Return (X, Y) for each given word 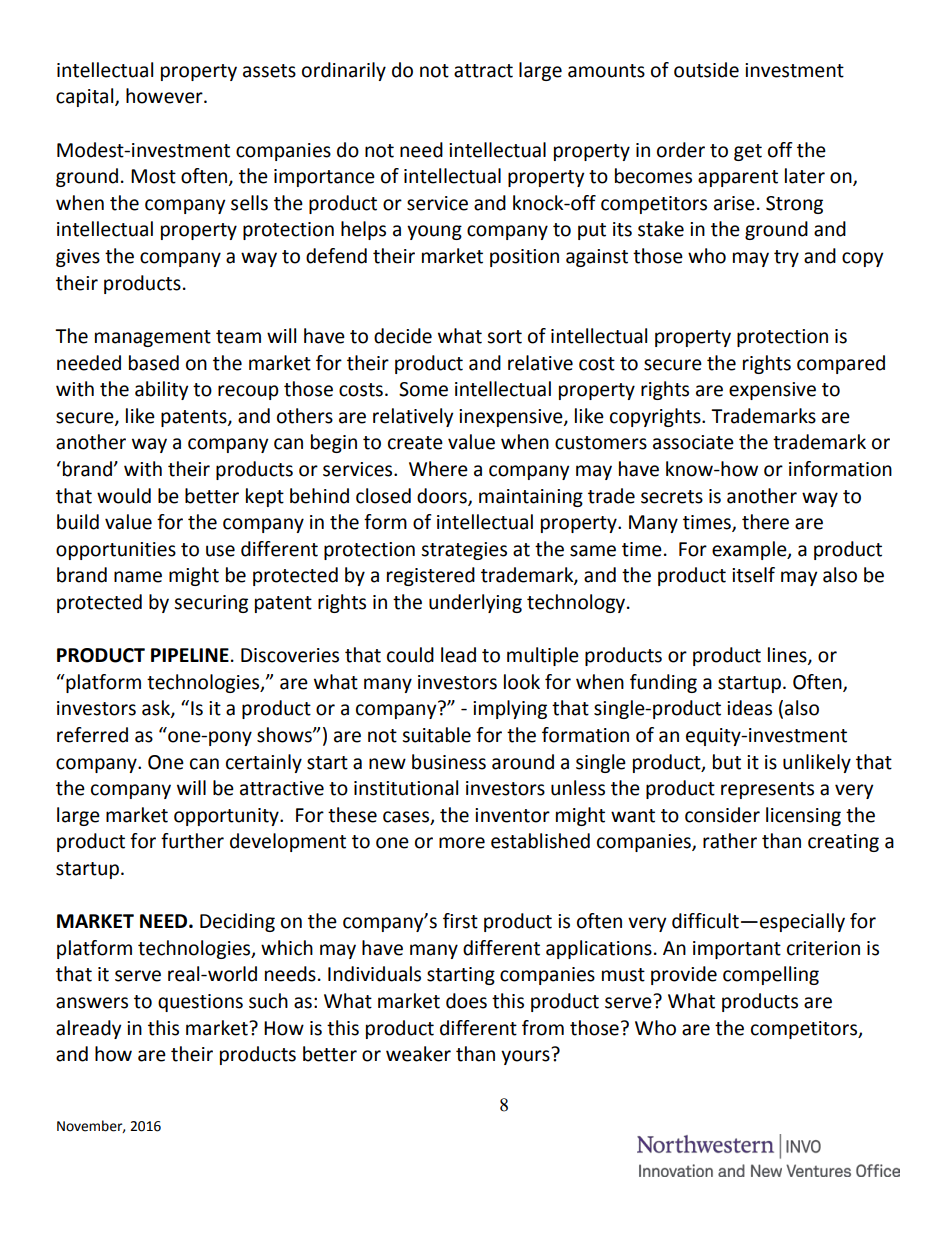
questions (200, 1003)
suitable (436, 735)
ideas (749, 708)
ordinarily (344, 71)
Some (423, 389)
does (466, 1001)
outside (706, 70)
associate (693, 442)
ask (157, 709)
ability (162, 390)
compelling (771, 975)
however (165, 96)
